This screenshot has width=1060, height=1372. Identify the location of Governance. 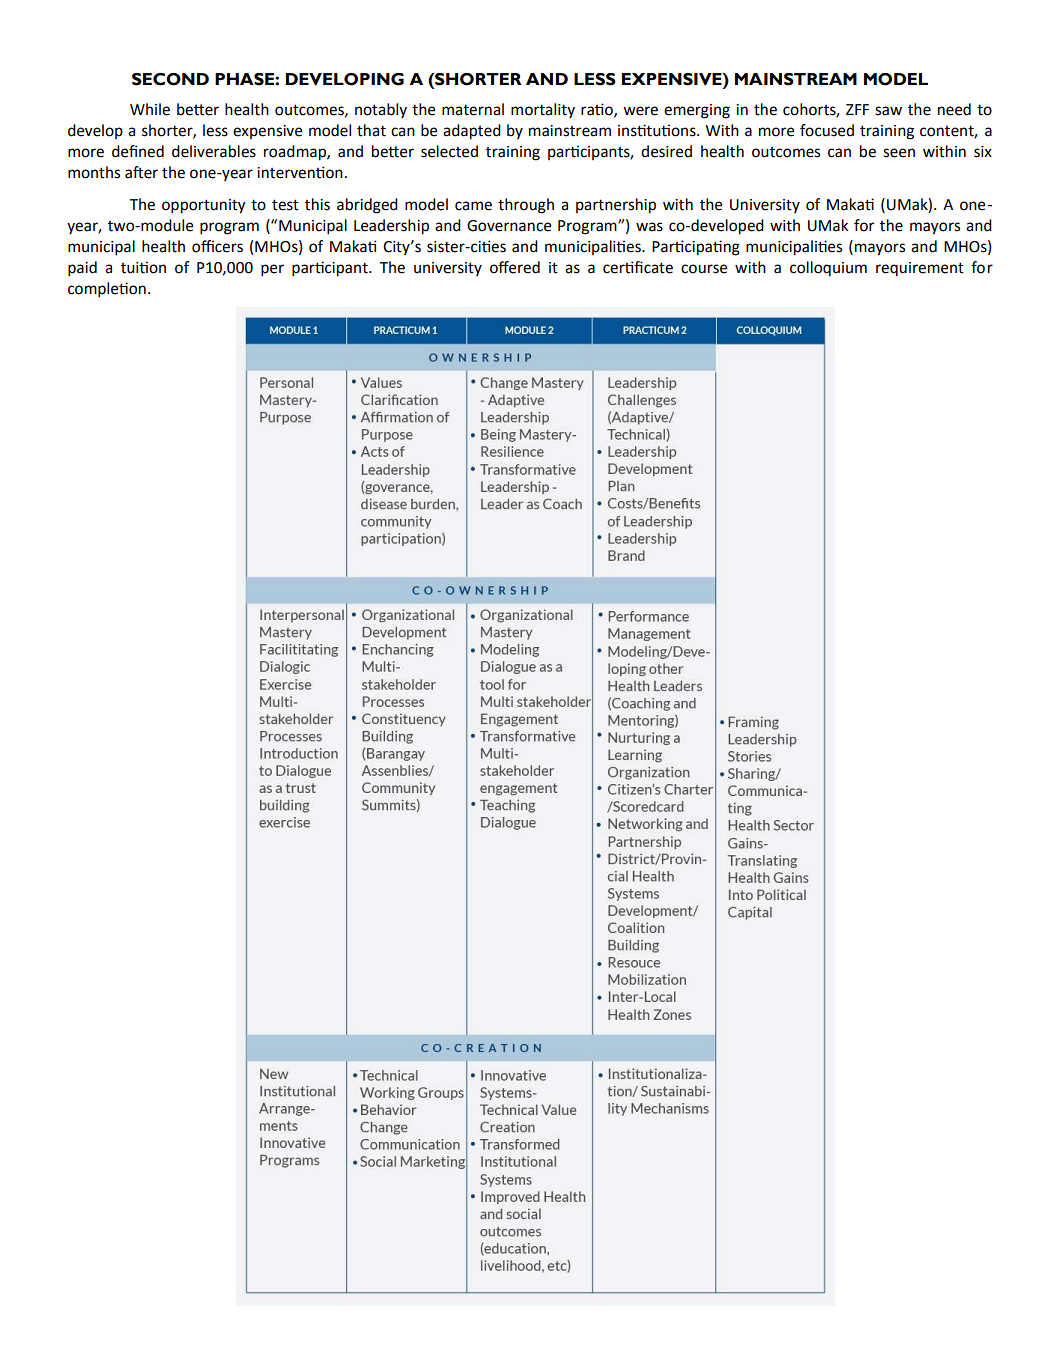
(509, 226).
